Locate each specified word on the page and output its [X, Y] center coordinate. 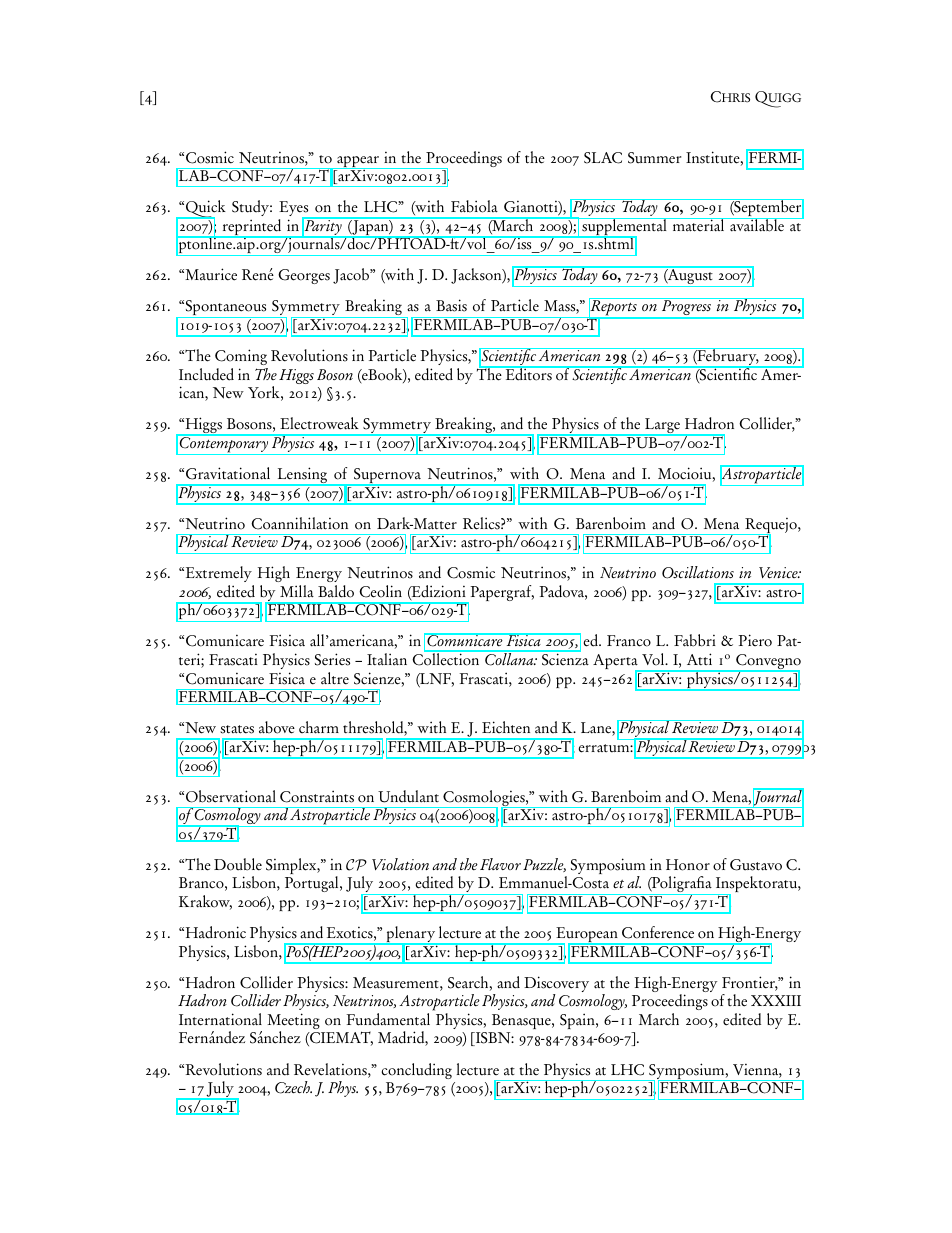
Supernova [387, 477]
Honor [688, 865]
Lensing [302, 476]
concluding [417, 1071]
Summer [654, 158]
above [277, 727]
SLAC [603, 158]
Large [662, 427]
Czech [293, 1087]
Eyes [295, 210]
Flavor [500, 864]
